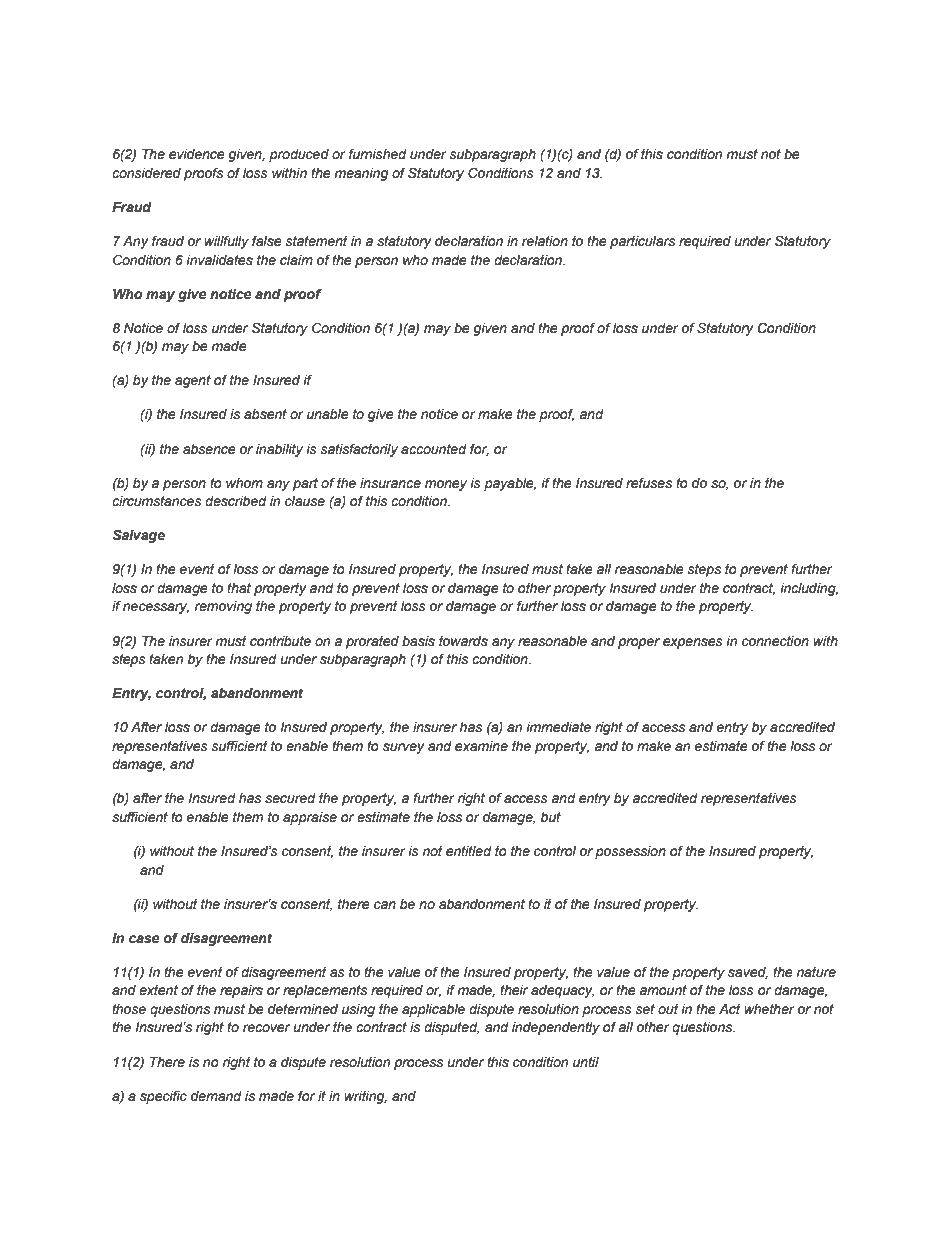  Describe the element at coordinates (378, 154) in the screenshot. I see `furnished` at that location.
